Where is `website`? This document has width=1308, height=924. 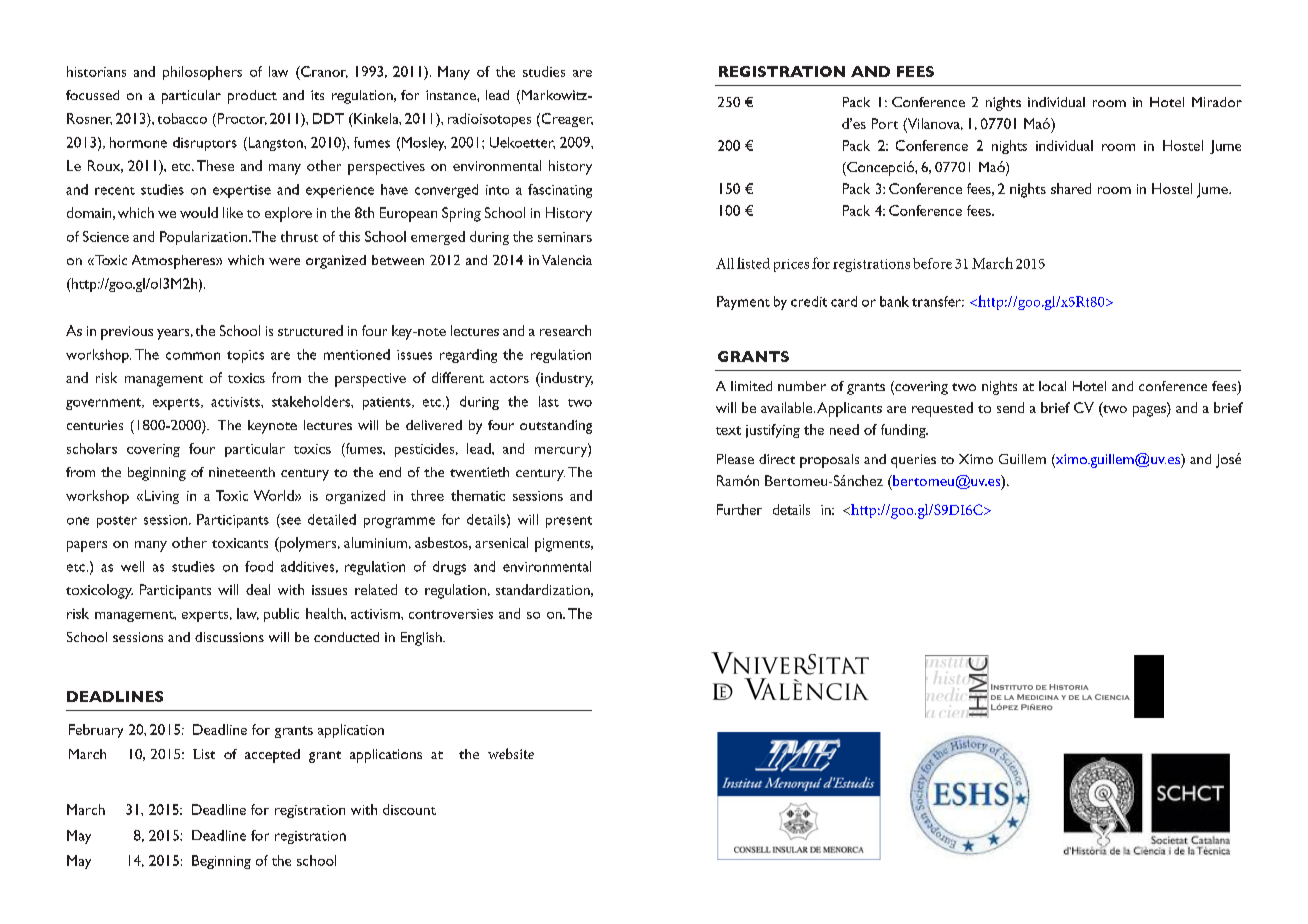 website is located at coordinates (511, 753).
